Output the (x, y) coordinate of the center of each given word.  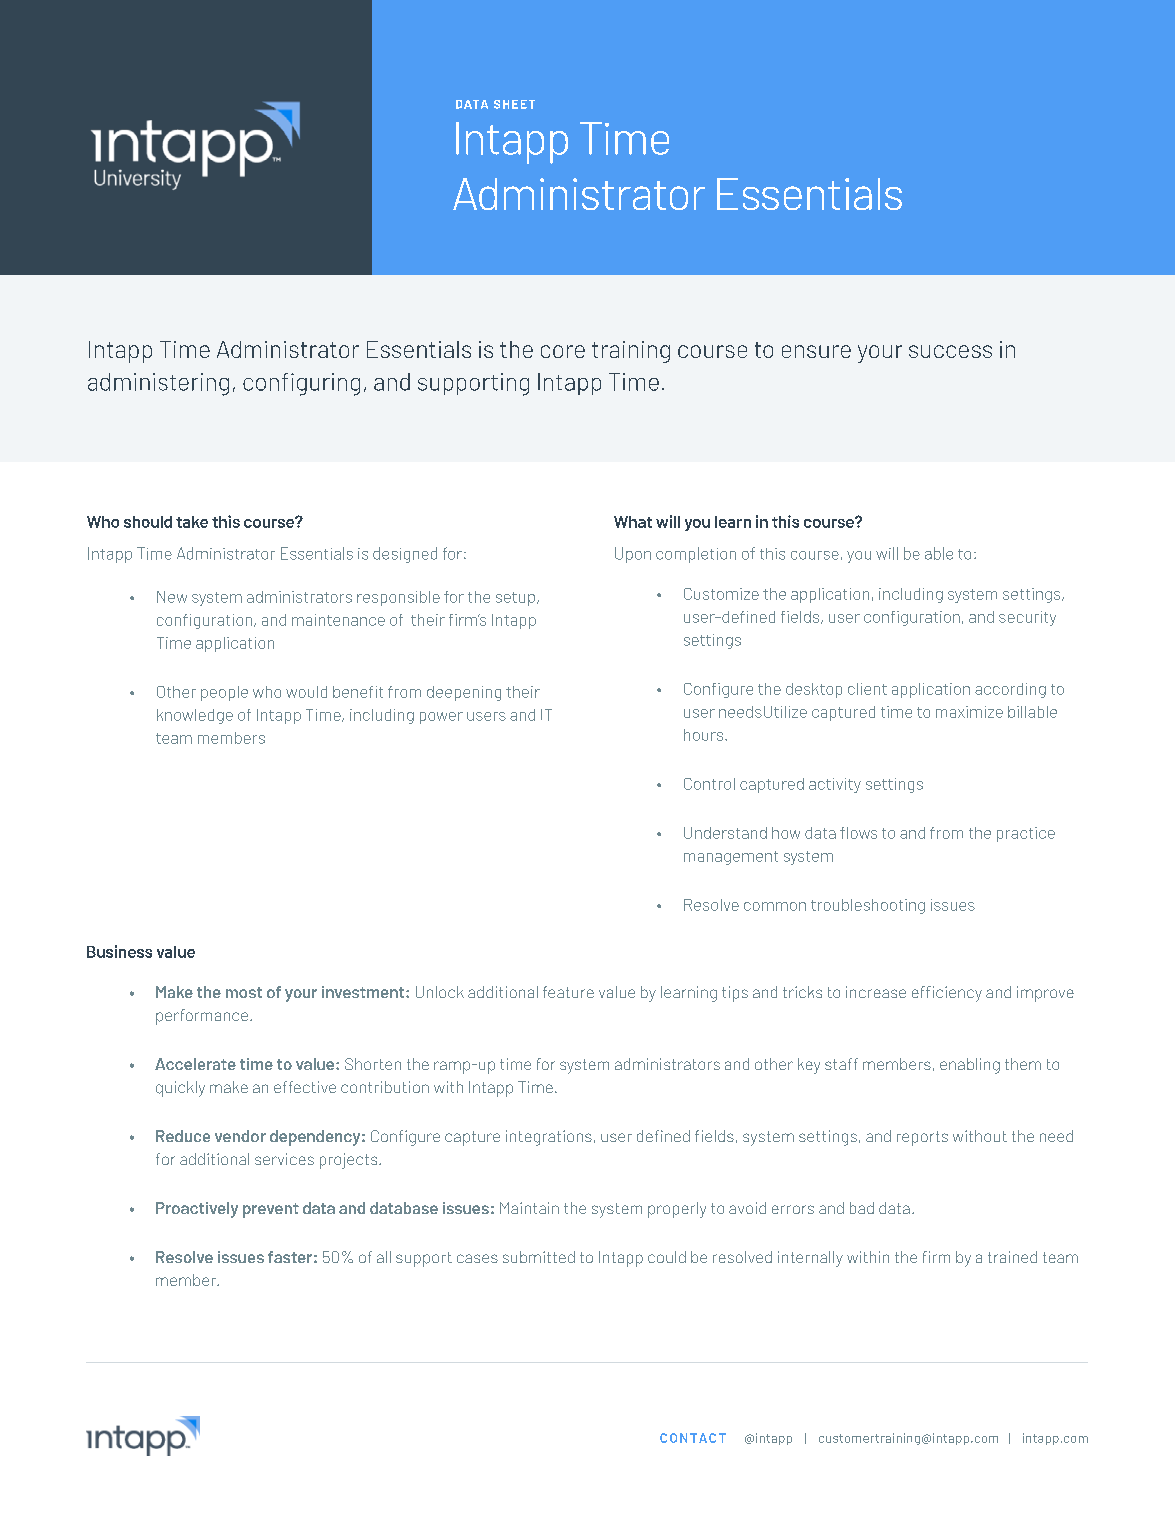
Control (709, 784)
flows (858, 833)
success (950, 351)
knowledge (195, 716)
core (563, 351)
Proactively (197, 1210)
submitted (539, 1257)
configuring (301, 384)
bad (862, 1208)
